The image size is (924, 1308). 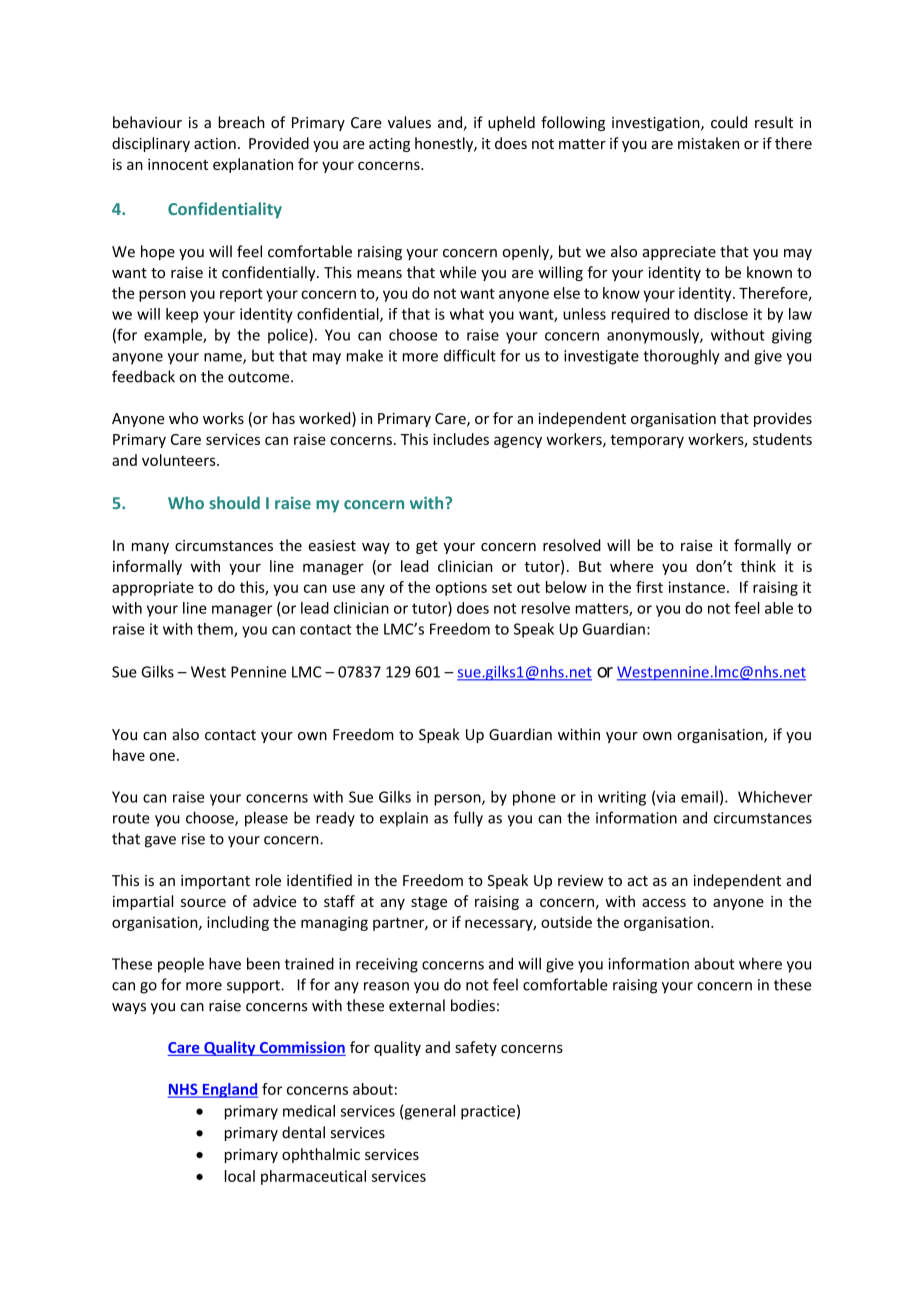 What do you see at coordinates (215, 143) in the document?
I see `action` at bounding box center [215, 143].
